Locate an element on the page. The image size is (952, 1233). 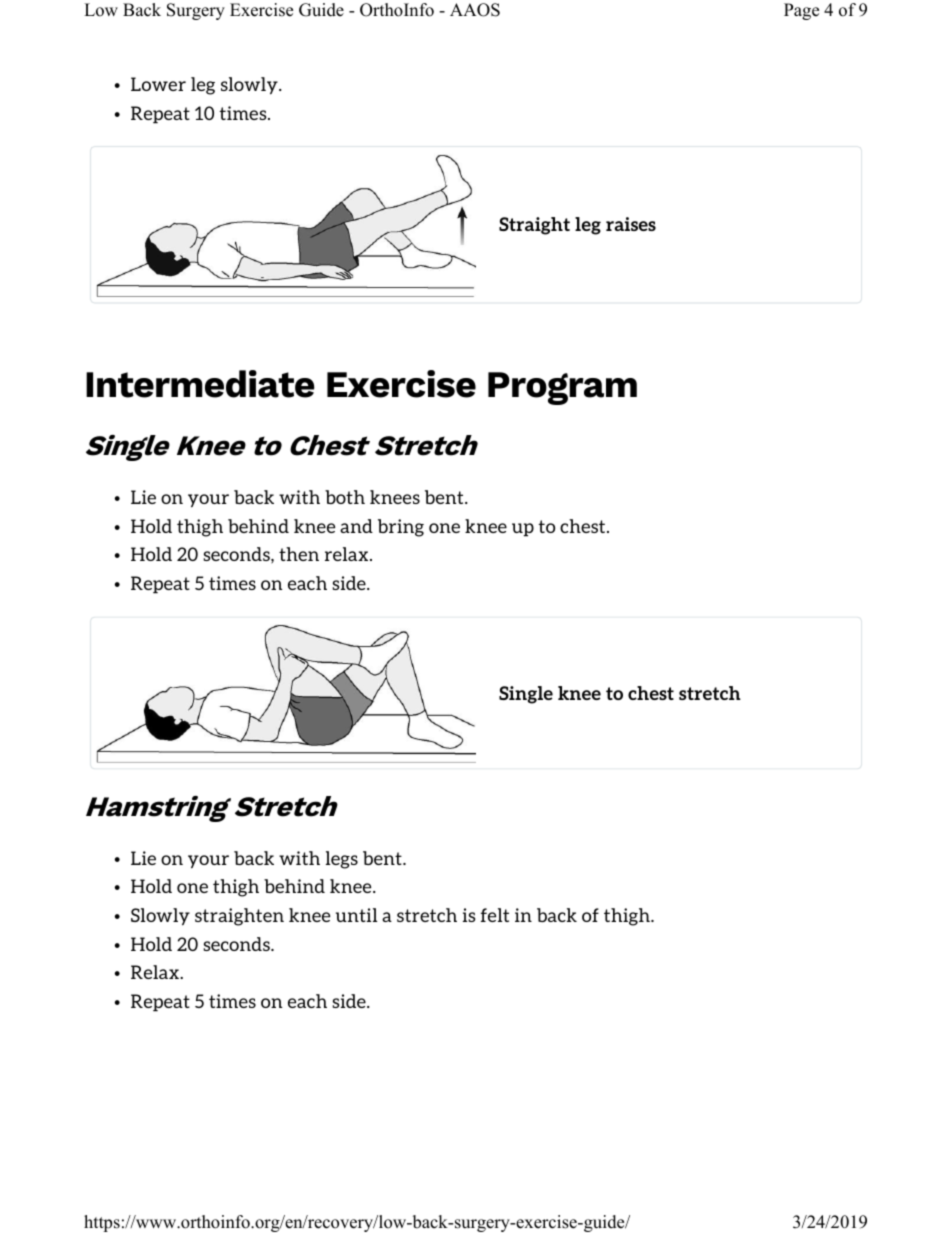
AAOS is located at coordinates (475, 10).
